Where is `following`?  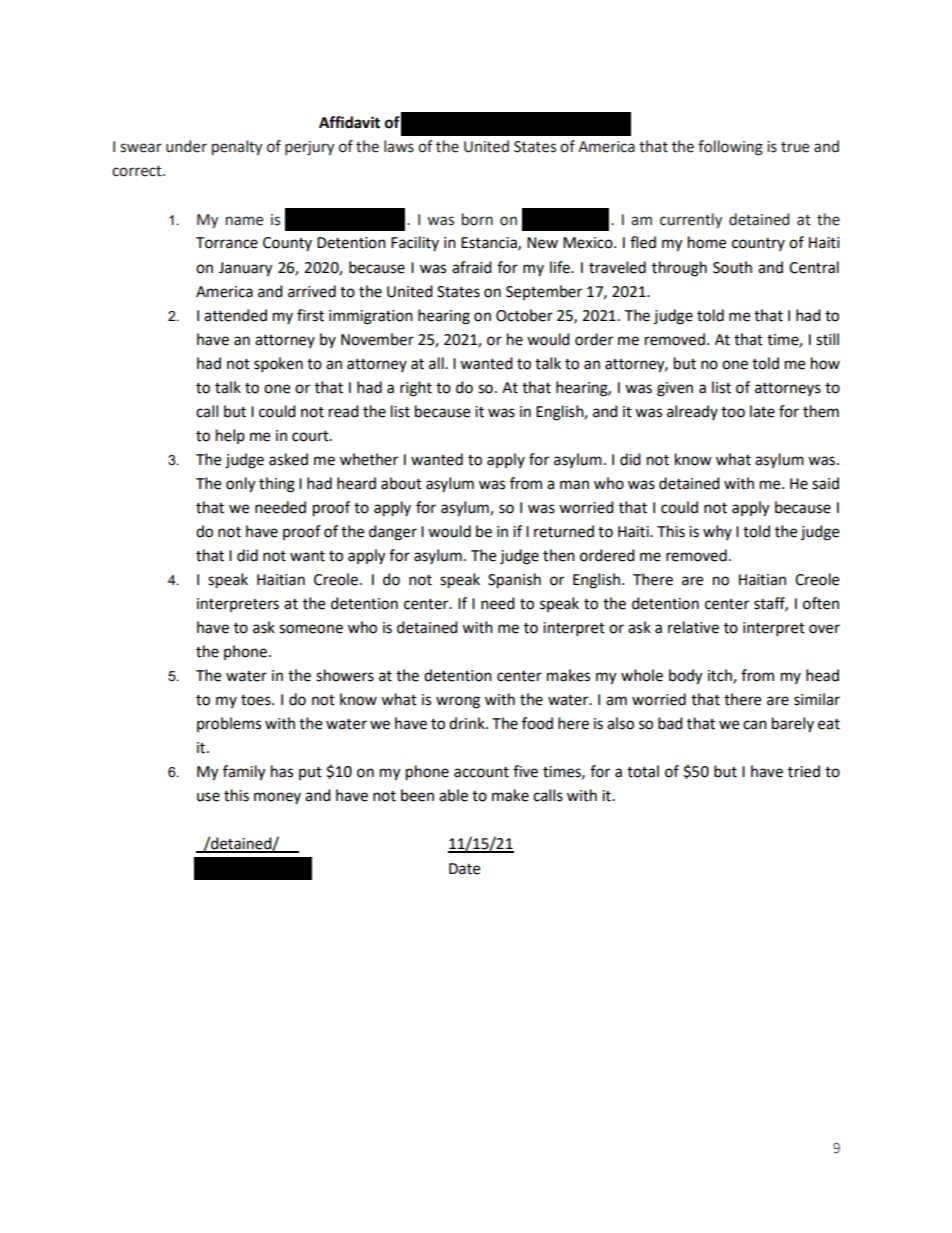
following is located at coordinates (730, 148).
